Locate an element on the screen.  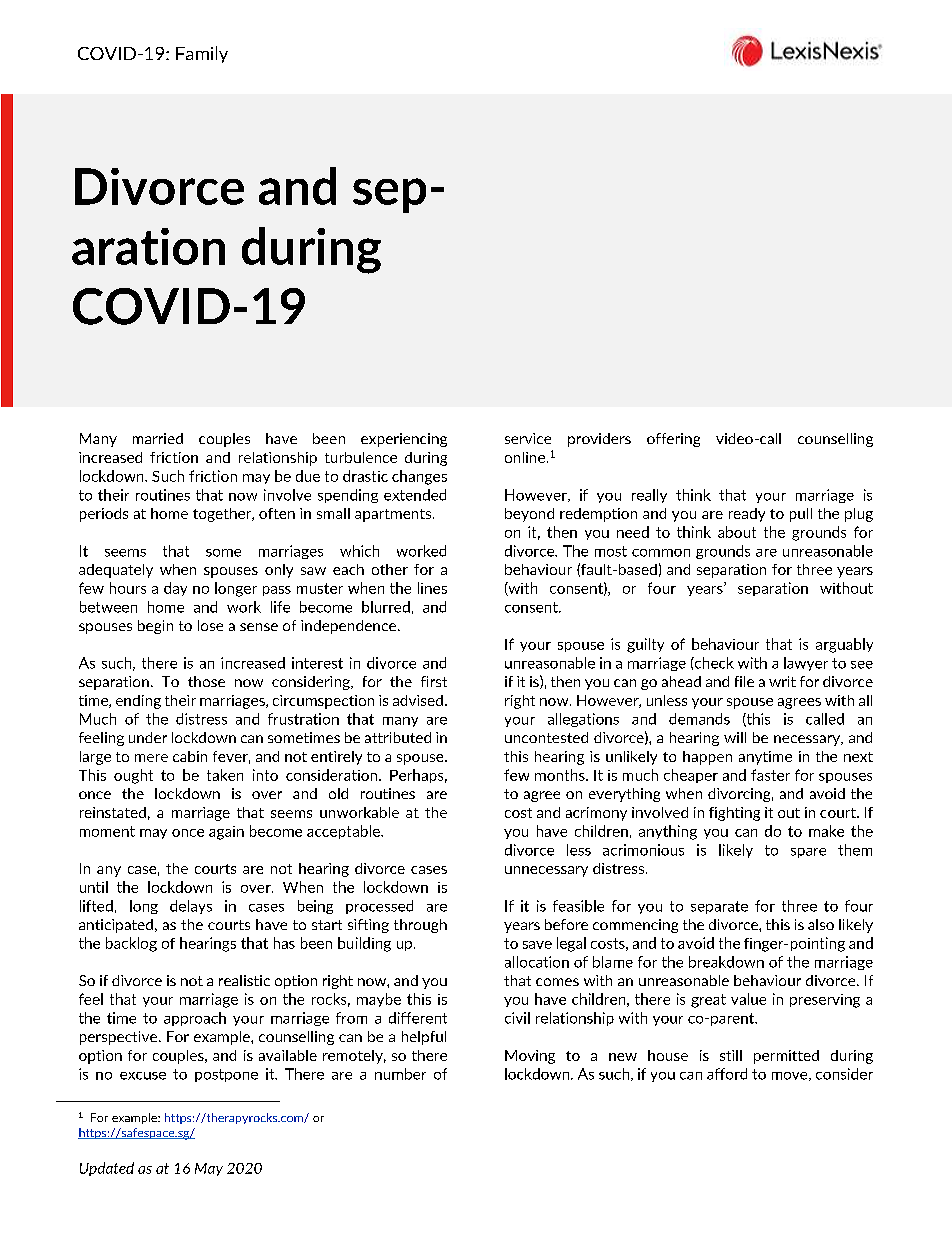
number is located at coordinates (400, 1074).
